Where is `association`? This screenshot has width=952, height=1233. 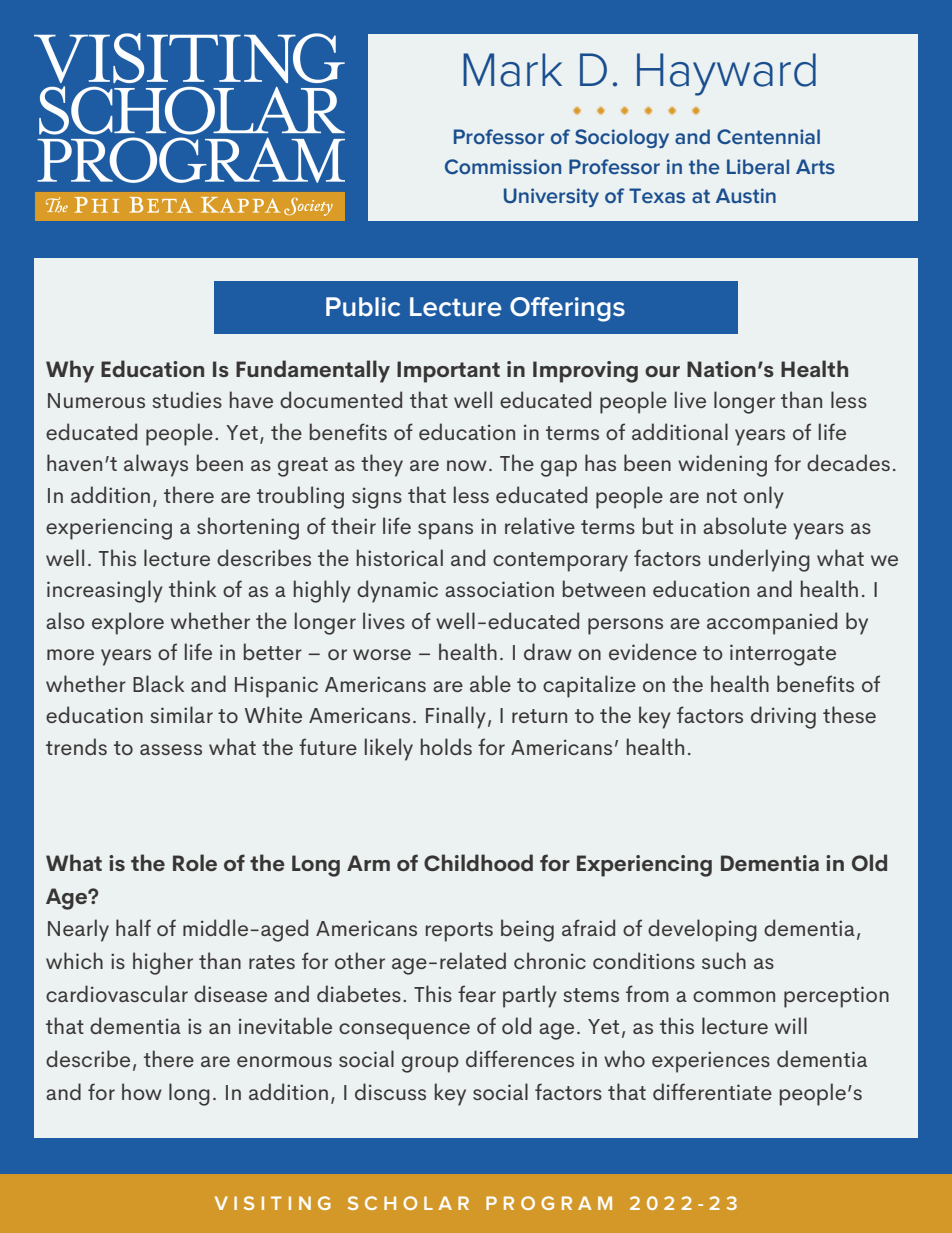
association is located at coordinates (499, 589).
